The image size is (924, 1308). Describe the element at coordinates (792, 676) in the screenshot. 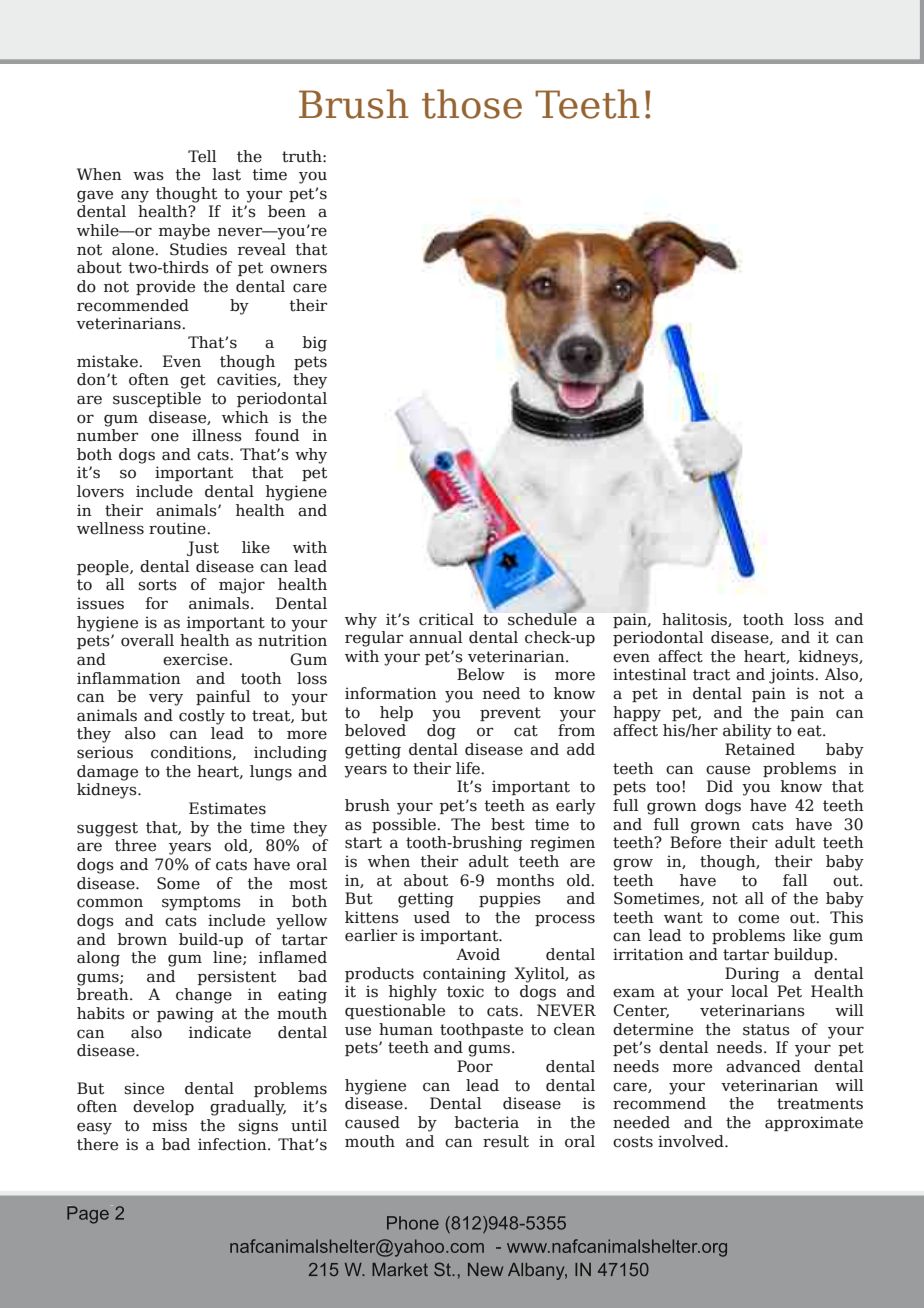

I see `joints` at that location.
